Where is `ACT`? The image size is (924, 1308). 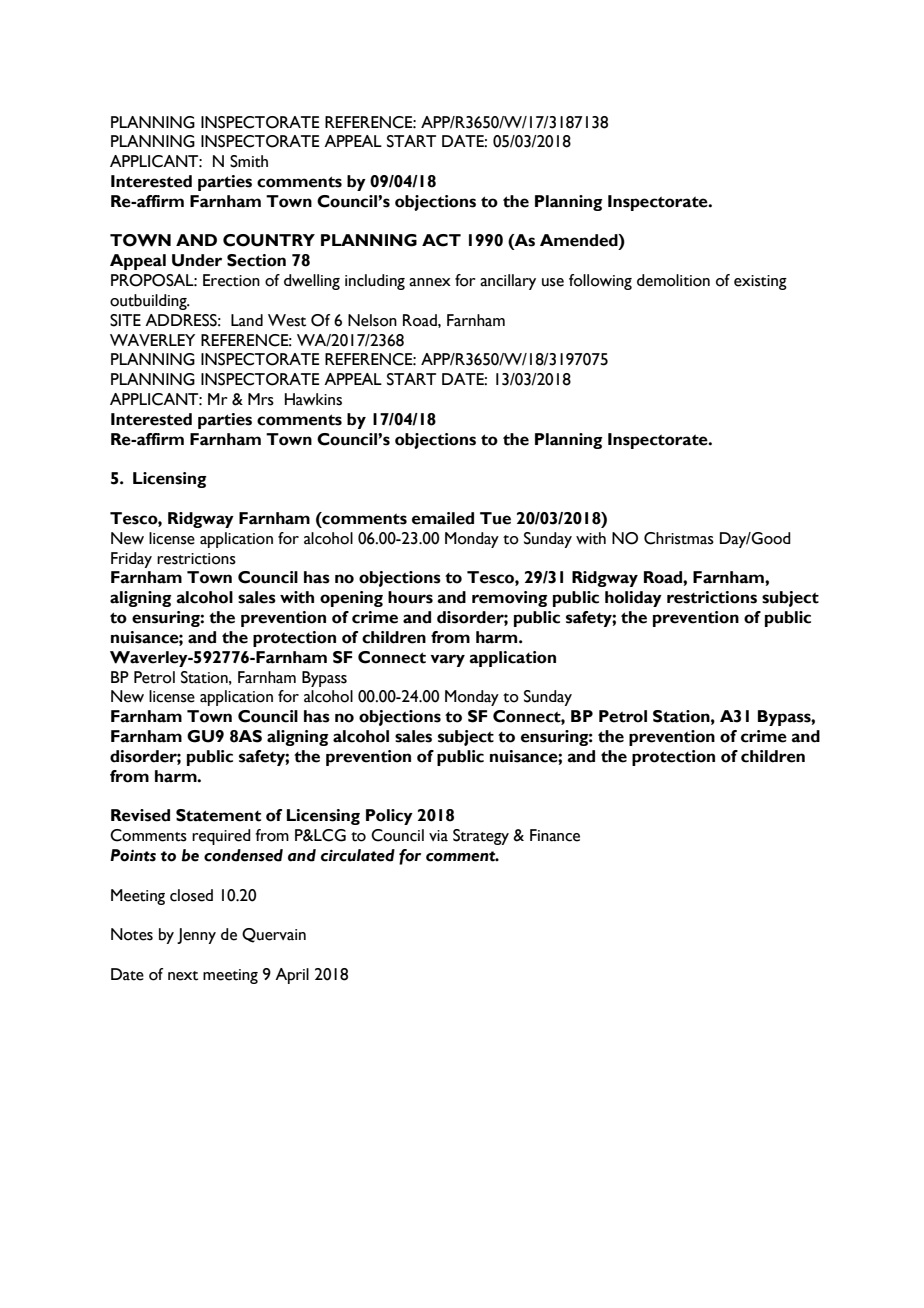 ACT is located at coordinates (441, 240).
